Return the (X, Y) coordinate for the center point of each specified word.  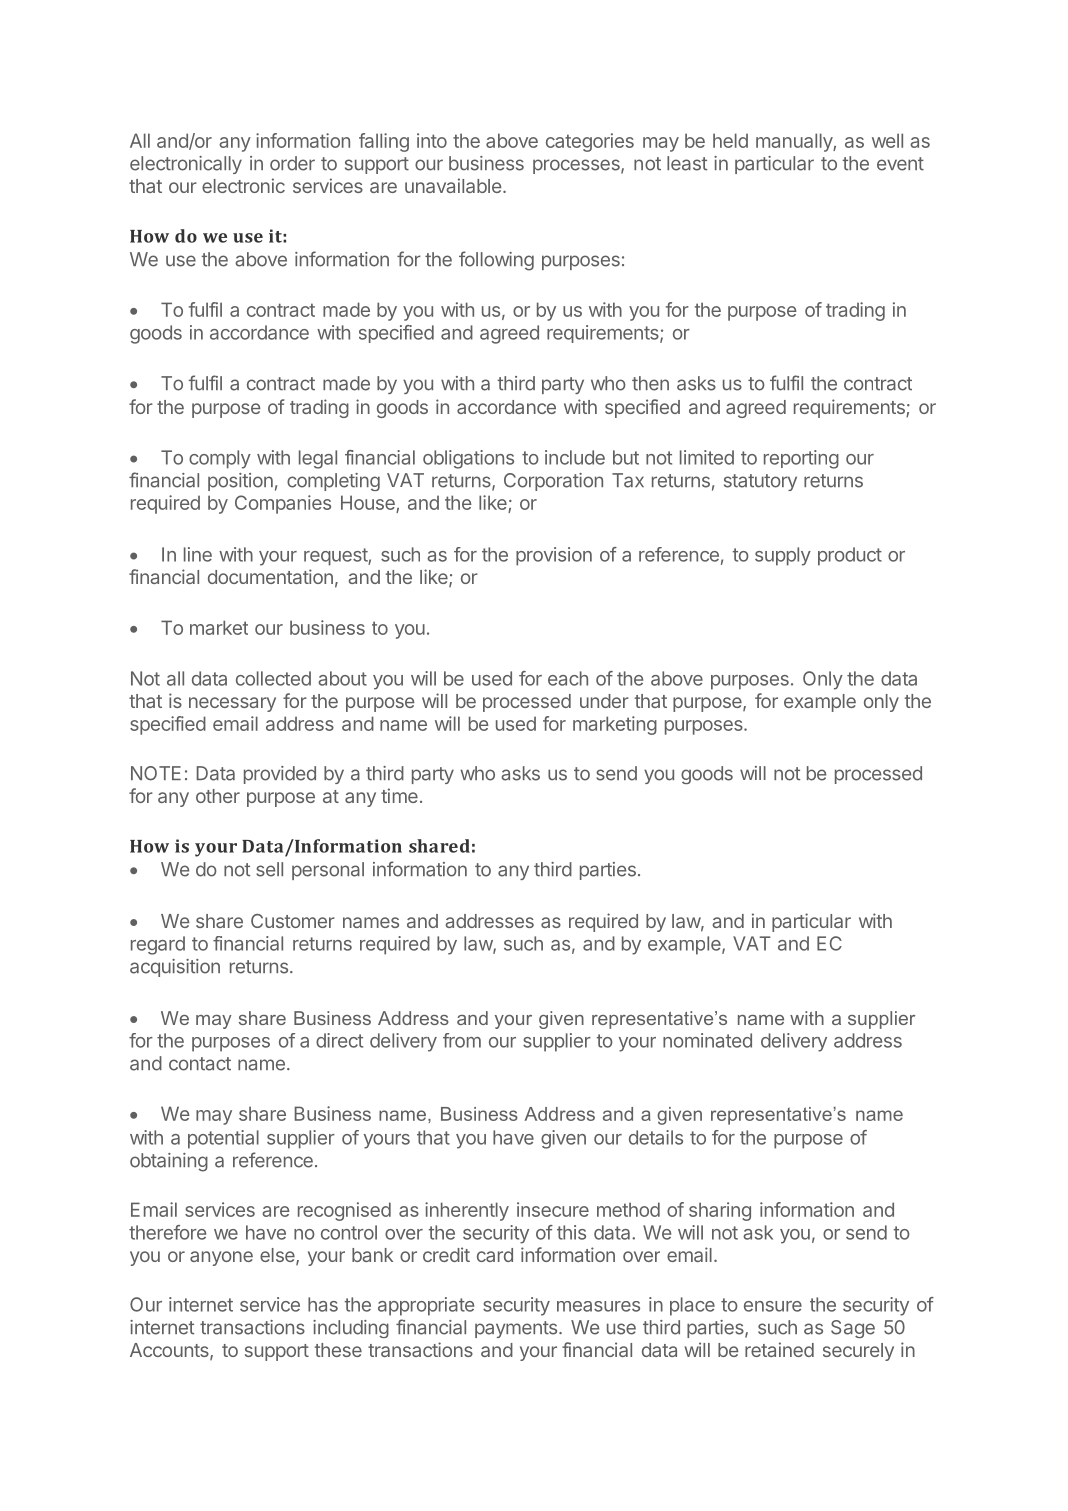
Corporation (553, 482)
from (462, 1040)
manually (795, 142)
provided (280, 775)
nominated (707, 1040)
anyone (221, 1258)
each (568, 678)
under (604, 701)
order (292, 163)
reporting (801, 459)
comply (220, 459)
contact (200, 1064)
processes (577, 166)
